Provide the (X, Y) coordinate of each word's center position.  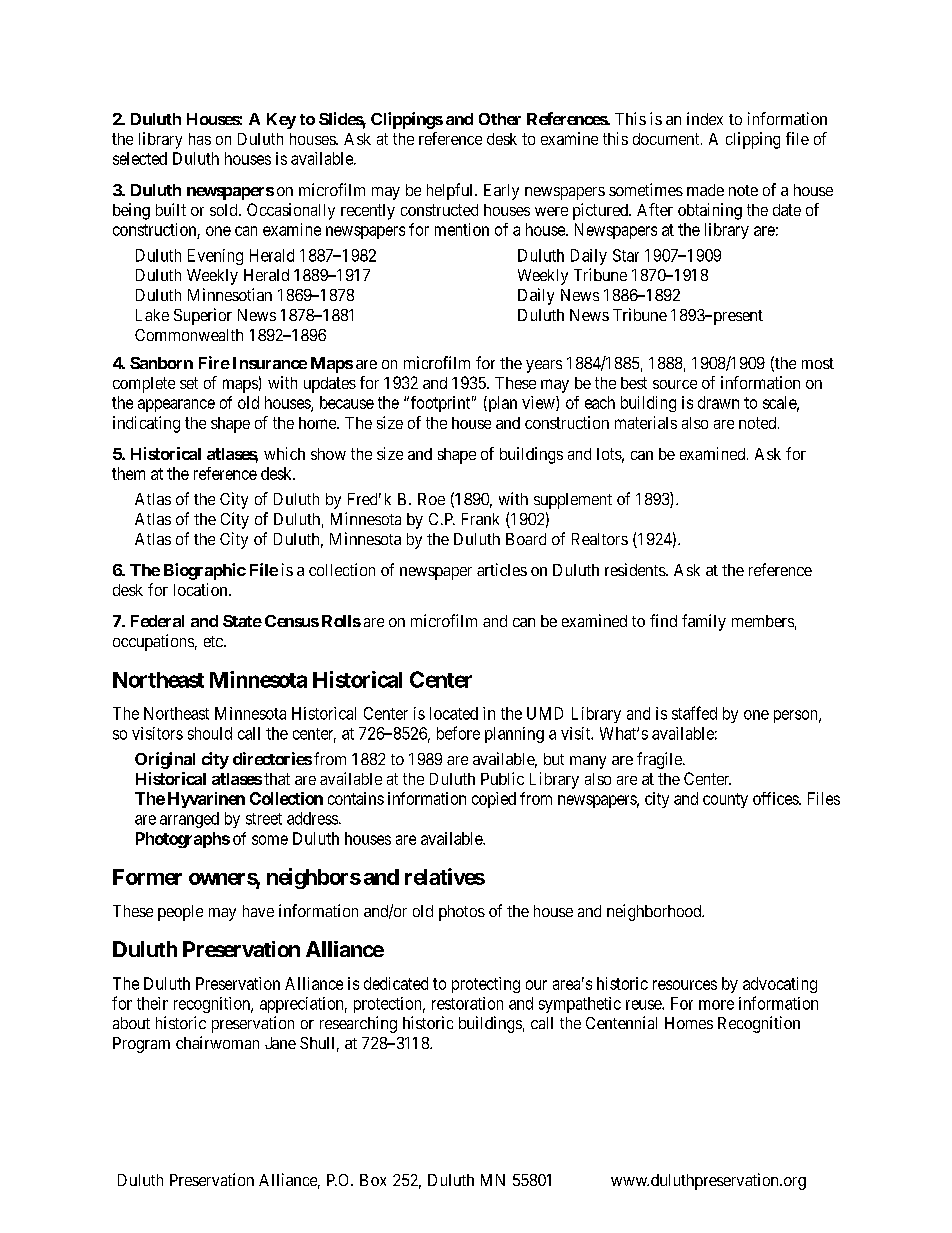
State (242, 621)
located (454, 713)
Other (500, 119)
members (763, 621)
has (200, 139)
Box (373, 1180)
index (705, 118)
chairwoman (217, 1042)
